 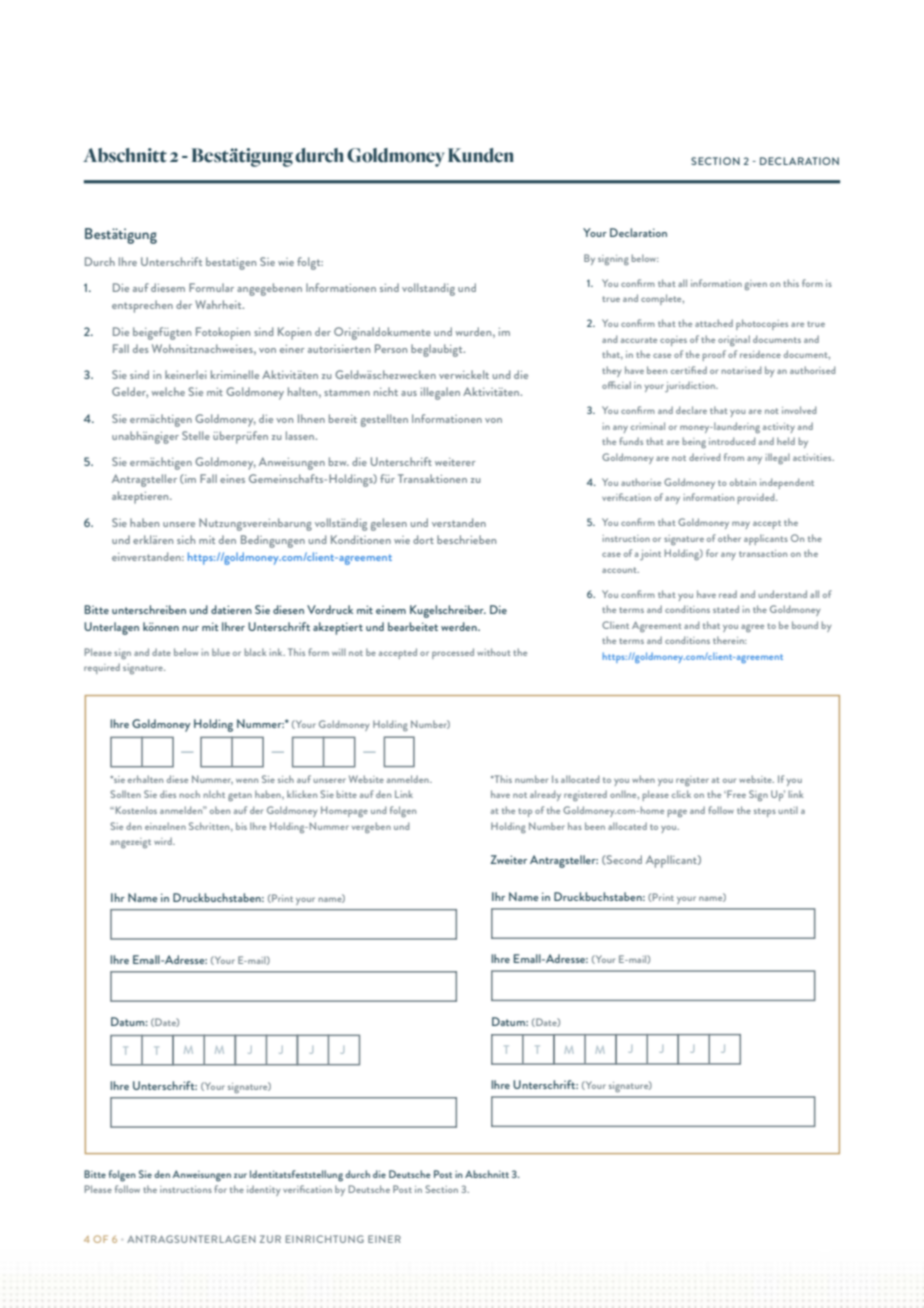 I want to click on noch, so click(x=190, y=794).
